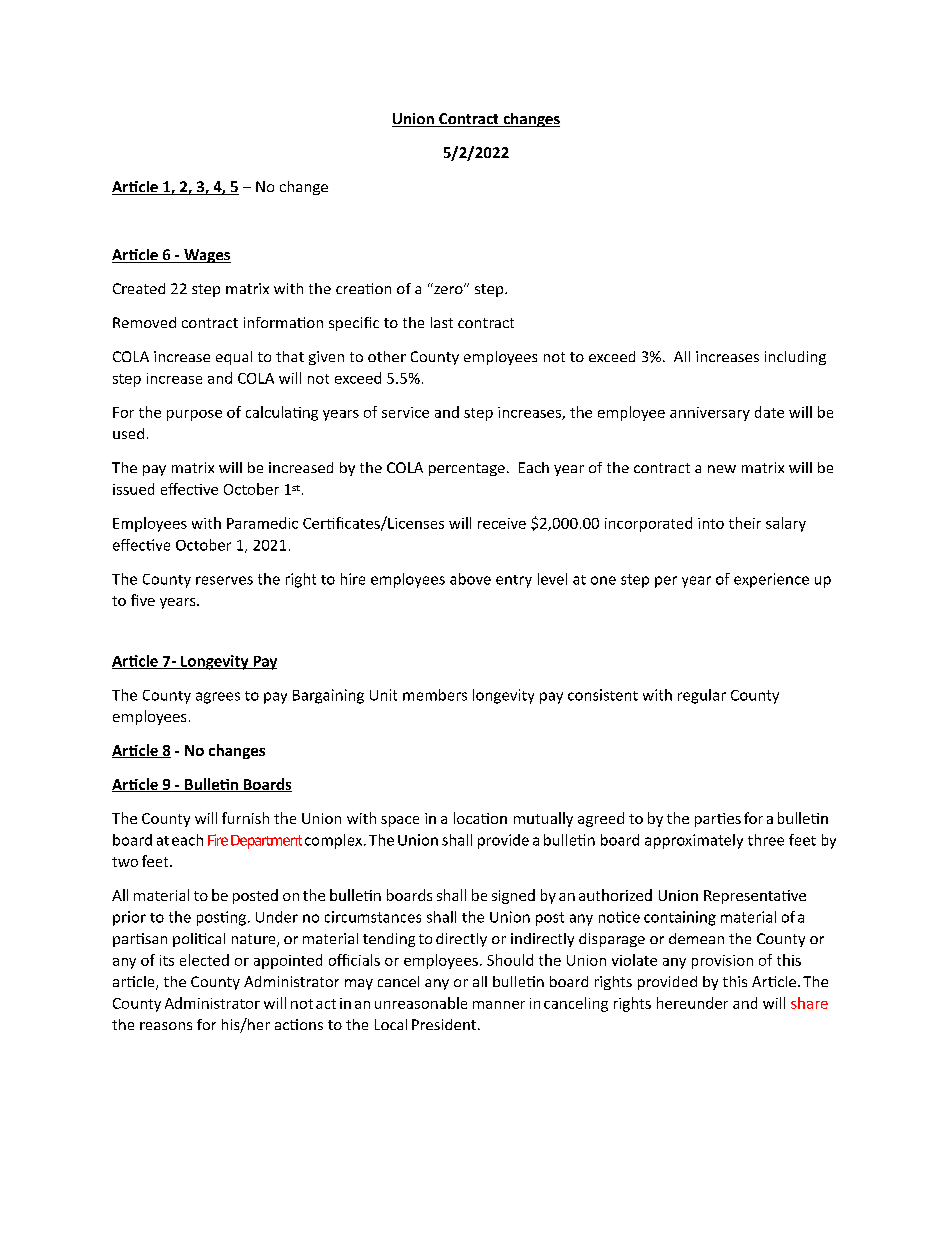 The height and width of the screenshot is (1233, 952). I want to click on including, so click(795, 358).
